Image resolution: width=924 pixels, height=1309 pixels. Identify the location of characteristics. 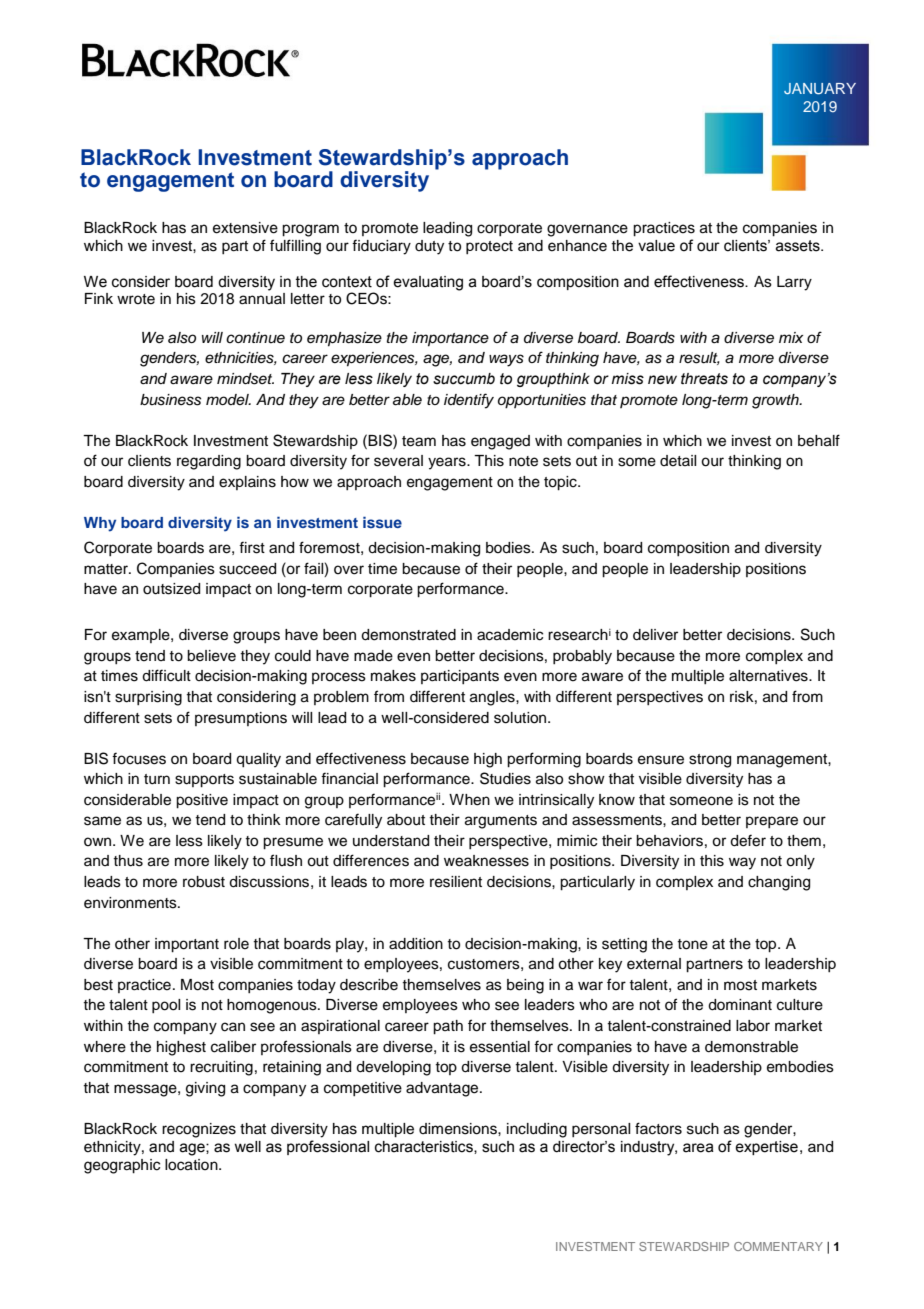
(425, 1147).
